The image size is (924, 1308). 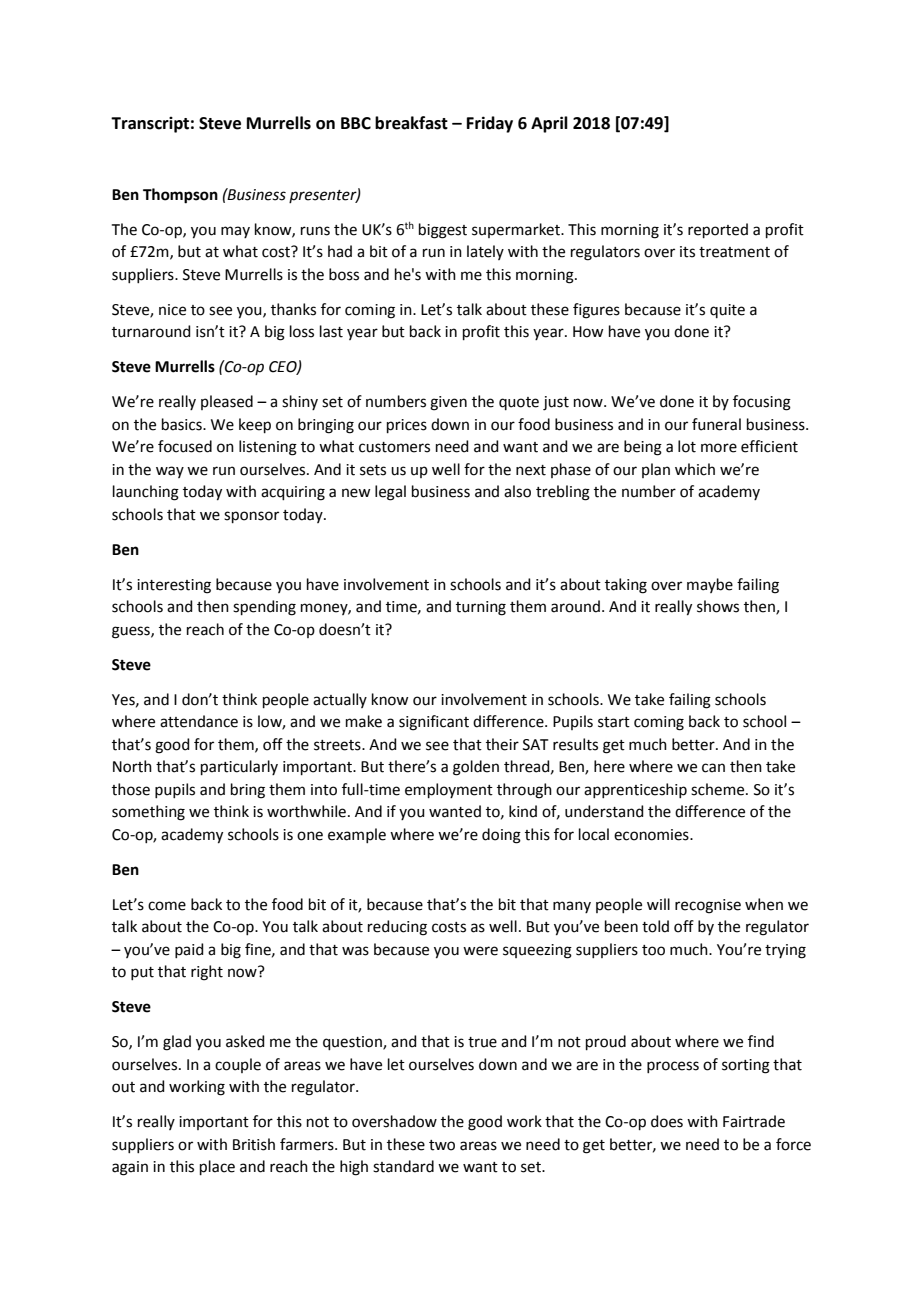 What do you see at coordinates (189, 950) in the image?
I see `paid` at bounding box center [189, 950].
